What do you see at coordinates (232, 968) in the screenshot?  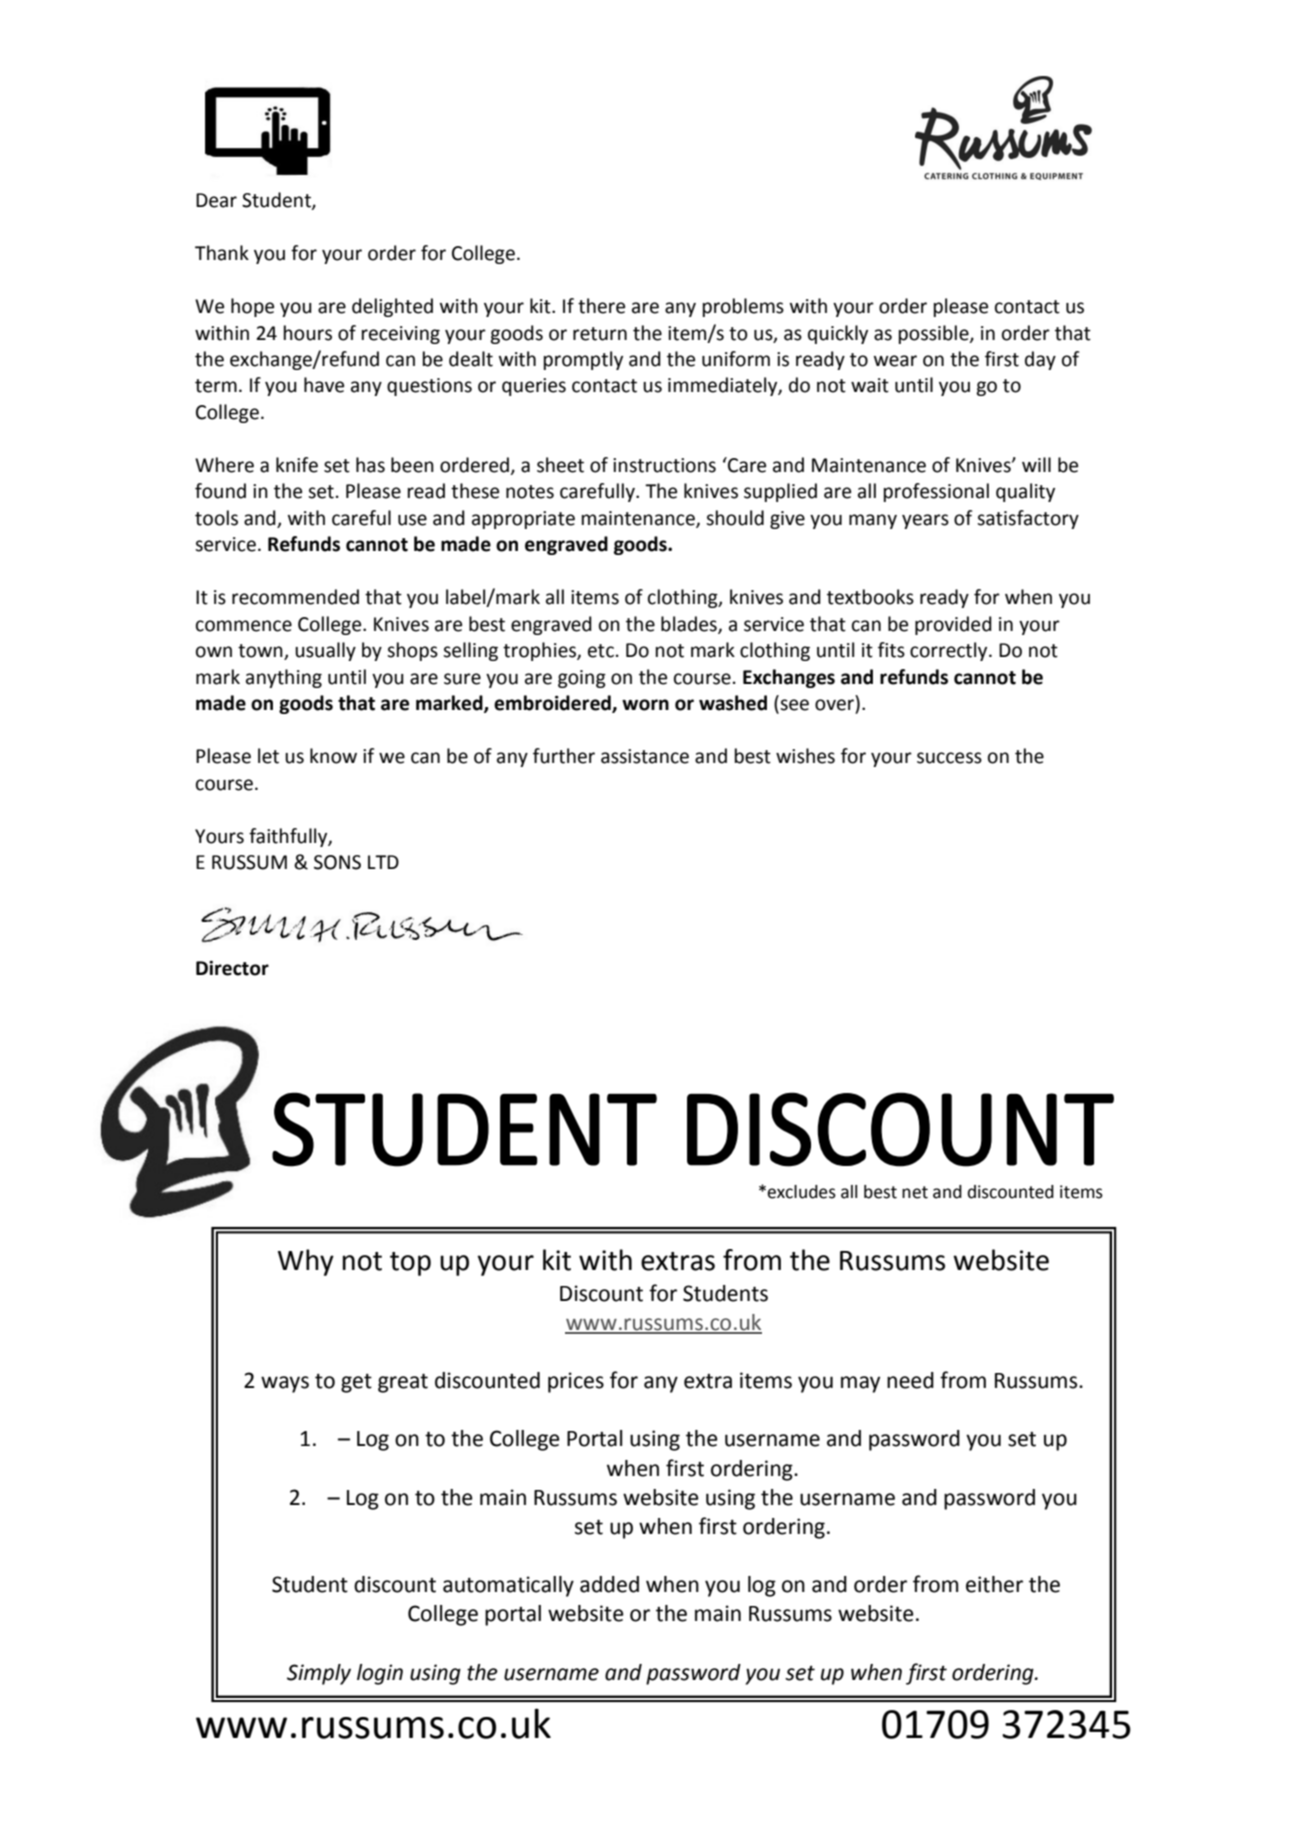 I see `Director` at bounding box center [232, 968].
